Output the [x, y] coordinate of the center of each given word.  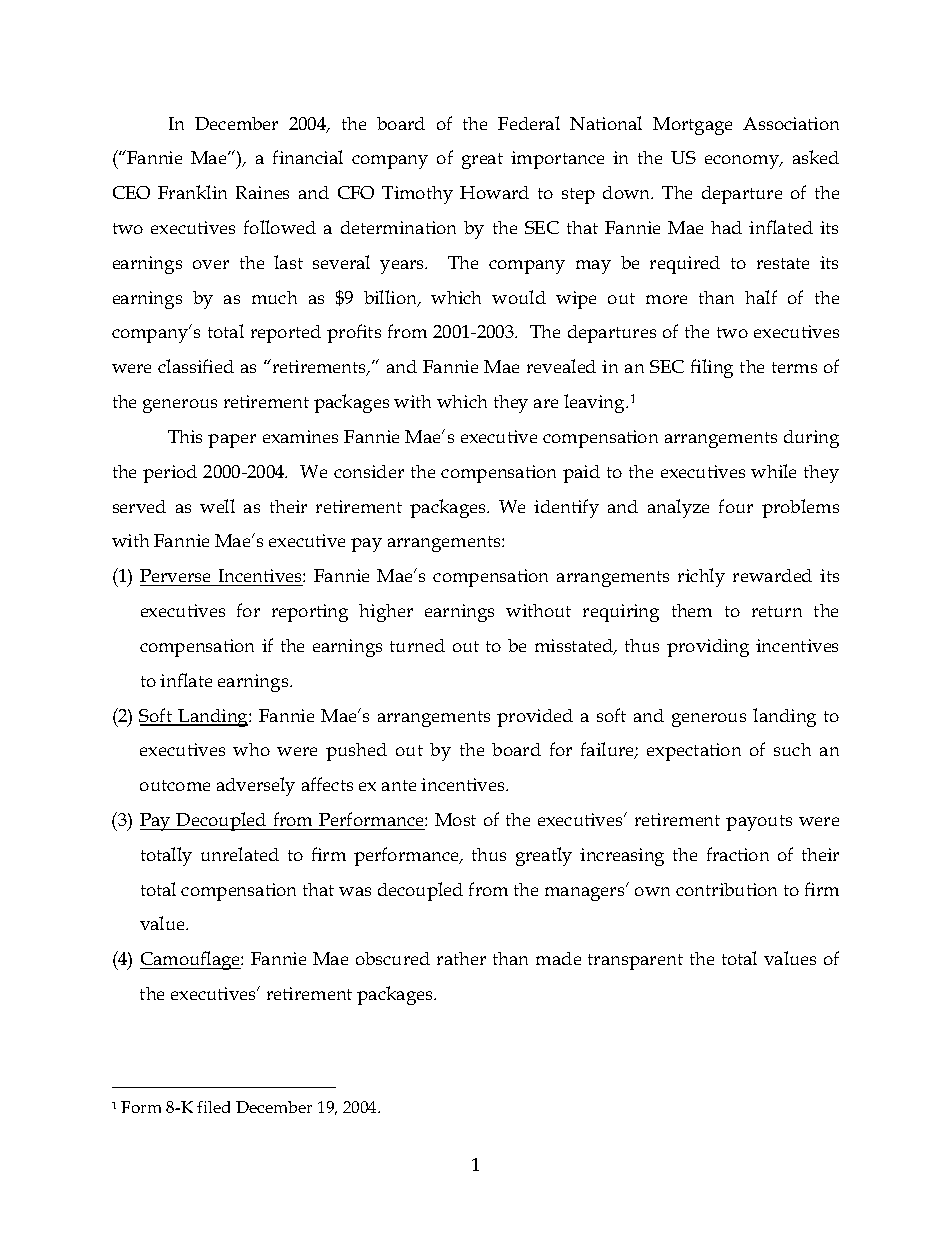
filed [213, 1107]
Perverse [175, 575]
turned [417, 645]
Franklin [192, 192]
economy [743, 162]
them [692, 610]
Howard [494, 192]
